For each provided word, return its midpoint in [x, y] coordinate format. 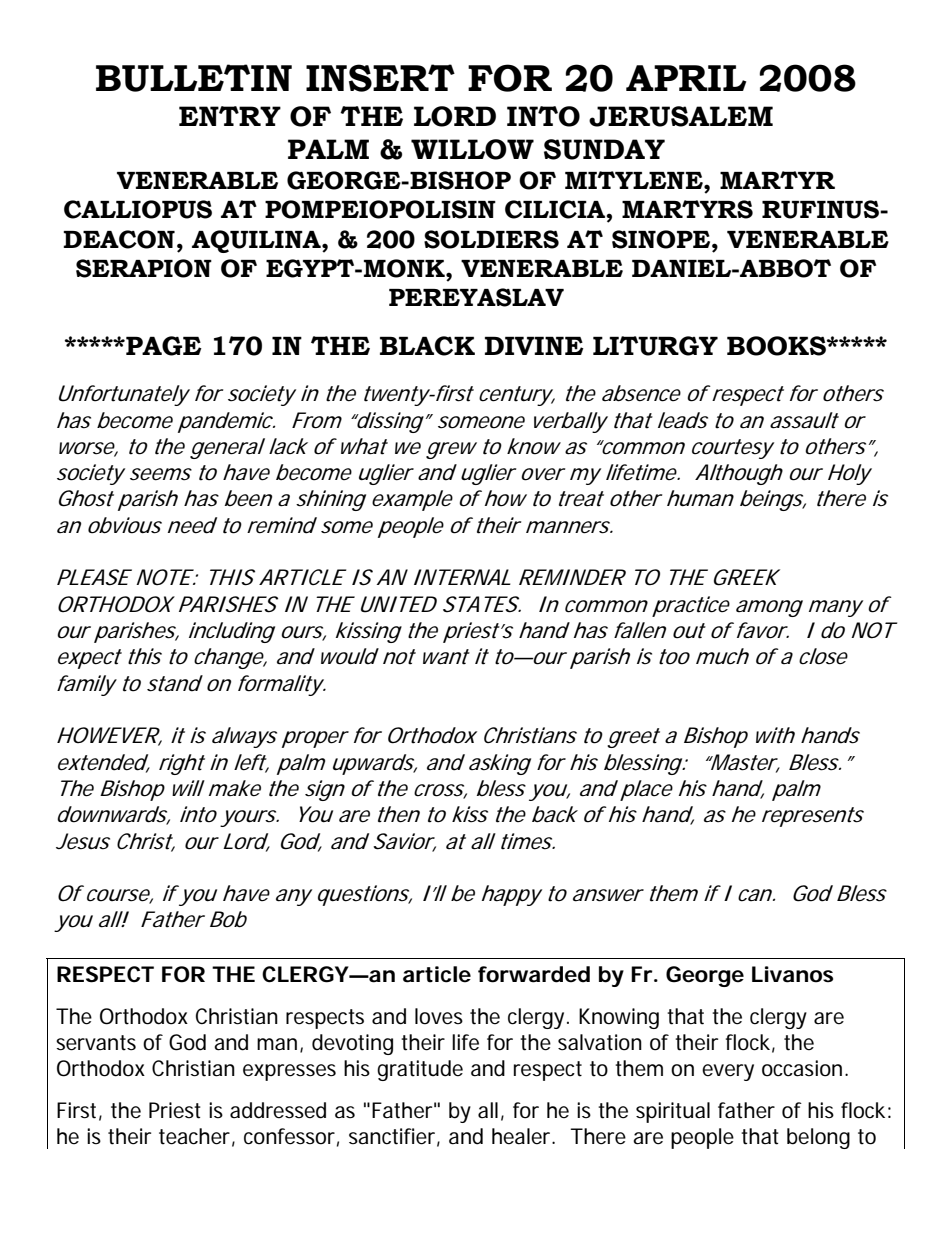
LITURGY [655, 346]
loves [439, 1016]
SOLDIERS [491, 239]
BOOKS [777, 346]
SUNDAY [604, 149]
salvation [600, 1042]
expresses [289, 1072]
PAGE [163, 346]
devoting [352, 1044]
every [728, 1072]
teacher [194, 1136]
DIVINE [534, 345]
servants [96, 1043]
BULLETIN [194, 78]
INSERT [380, 78]
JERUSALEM [681, 116]
